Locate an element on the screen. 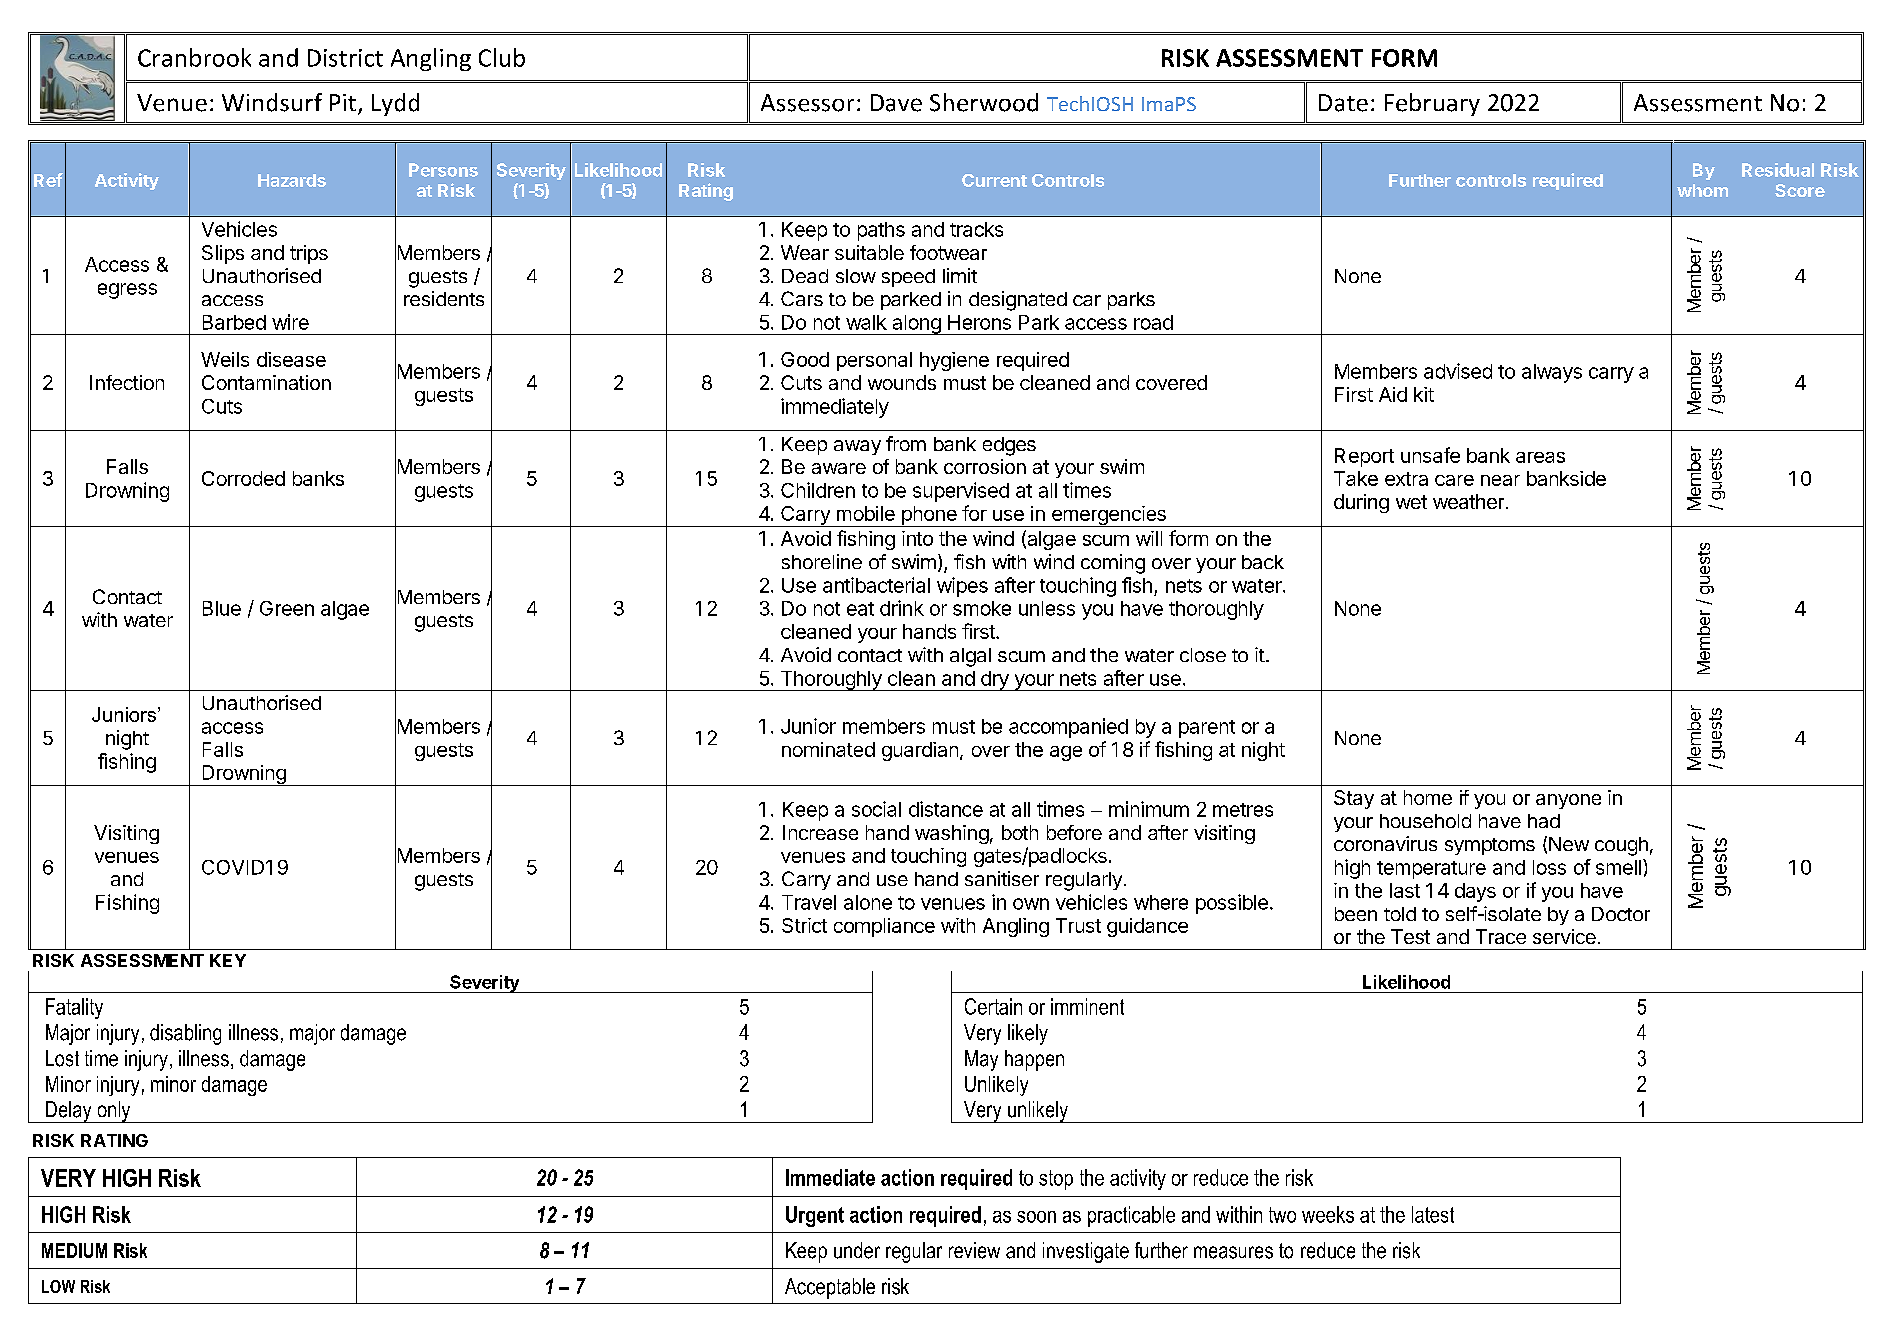  Contamination is located at coordinates (266, 382).
